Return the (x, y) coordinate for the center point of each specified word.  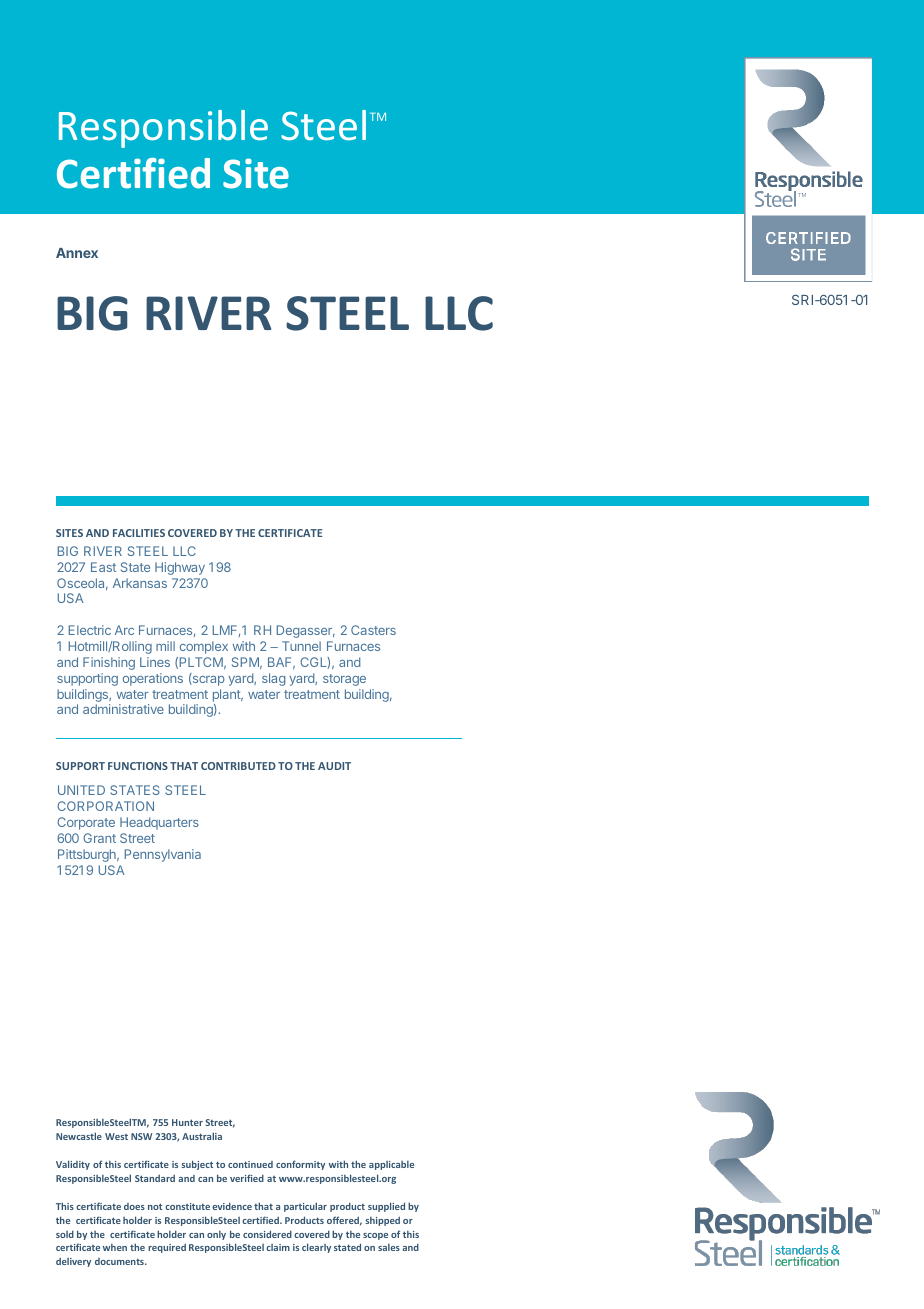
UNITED (81, 790)
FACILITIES (139, 533)
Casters (373, 630)
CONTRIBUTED (238, 766)
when (115, 1247)
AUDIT (334, 766)
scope (375, 1236)
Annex (77, 253)
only (216, 1235)
